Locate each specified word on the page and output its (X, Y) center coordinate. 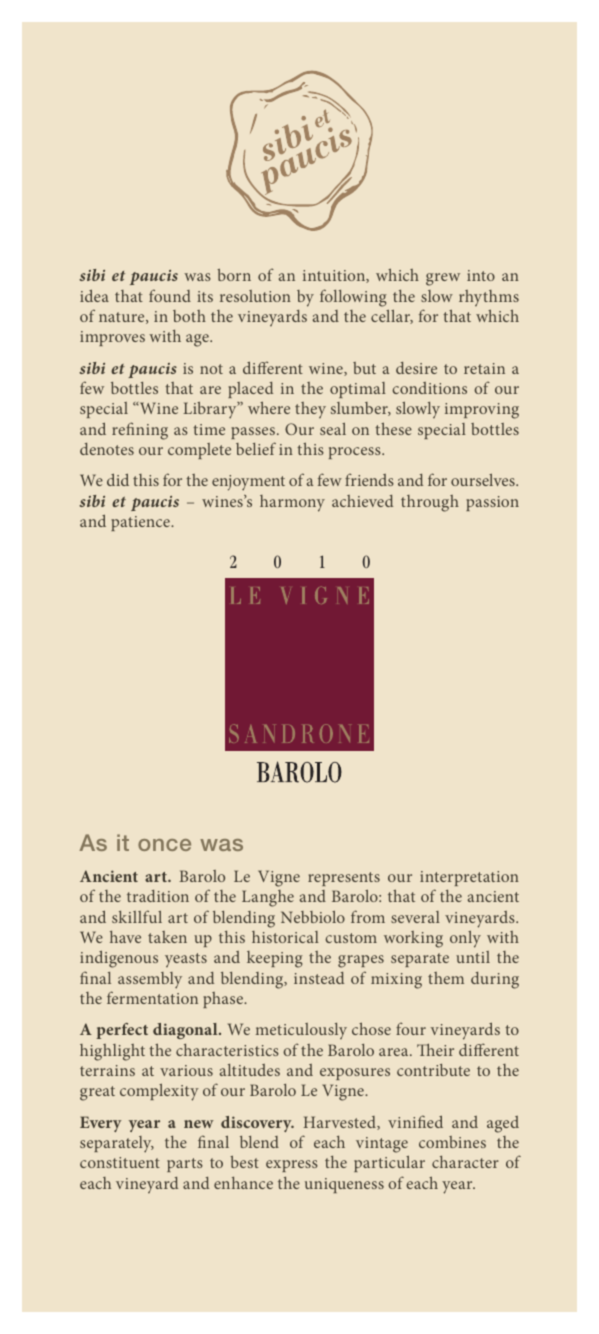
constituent (120, 1162)
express (292, 1166)
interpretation (469, 878)
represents (344, 879)
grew (443, 279)
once (164, 845)
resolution (255, 296)
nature (123, 318)
